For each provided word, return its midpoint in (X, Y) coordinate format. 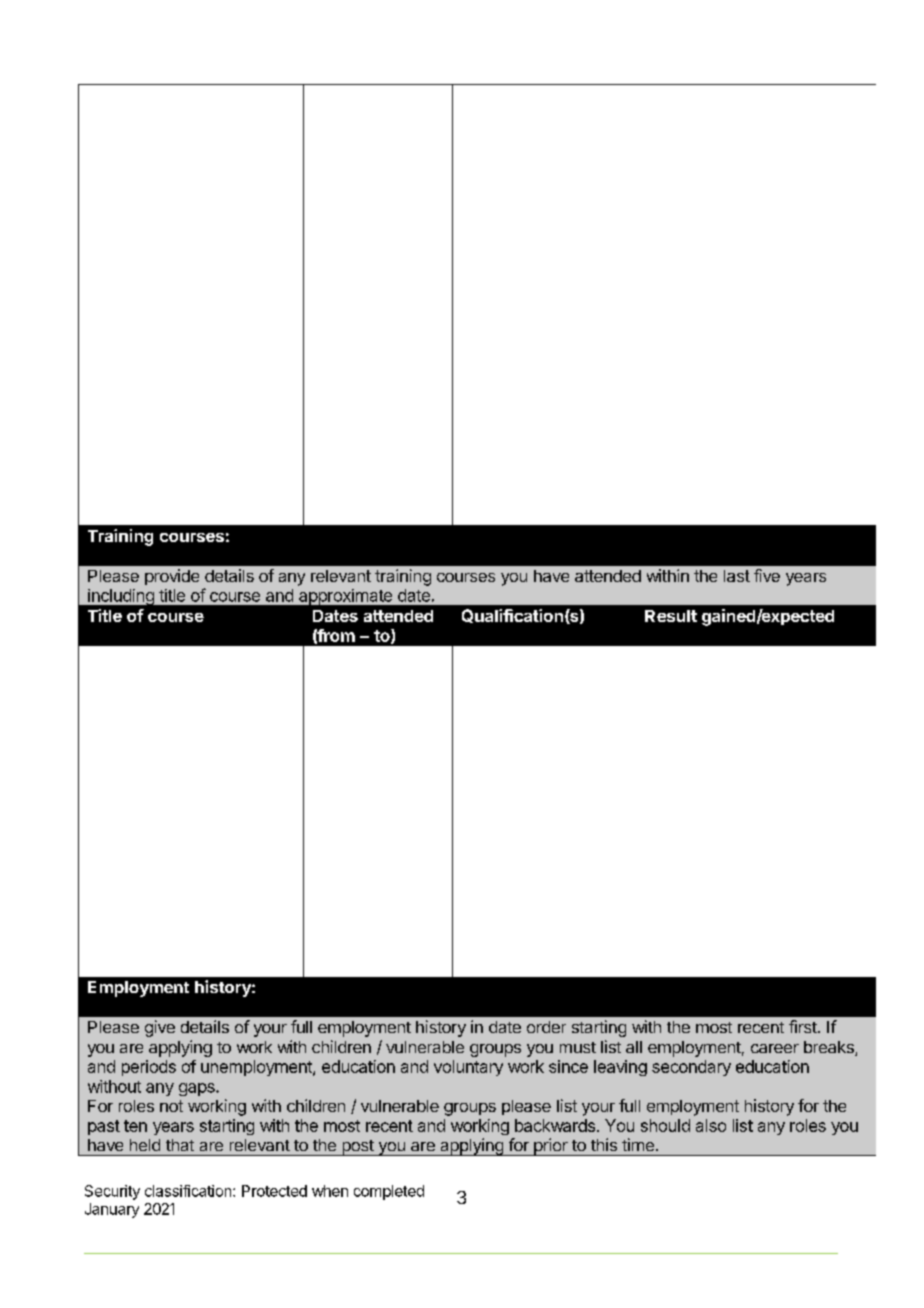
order (546, 1027)
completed (389, 1192)
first (804, 1026)
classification (189, 1191)
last (737, 576)
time (638, 1144)
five (767, 575)
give (160, 1028)
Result (671, 616)
